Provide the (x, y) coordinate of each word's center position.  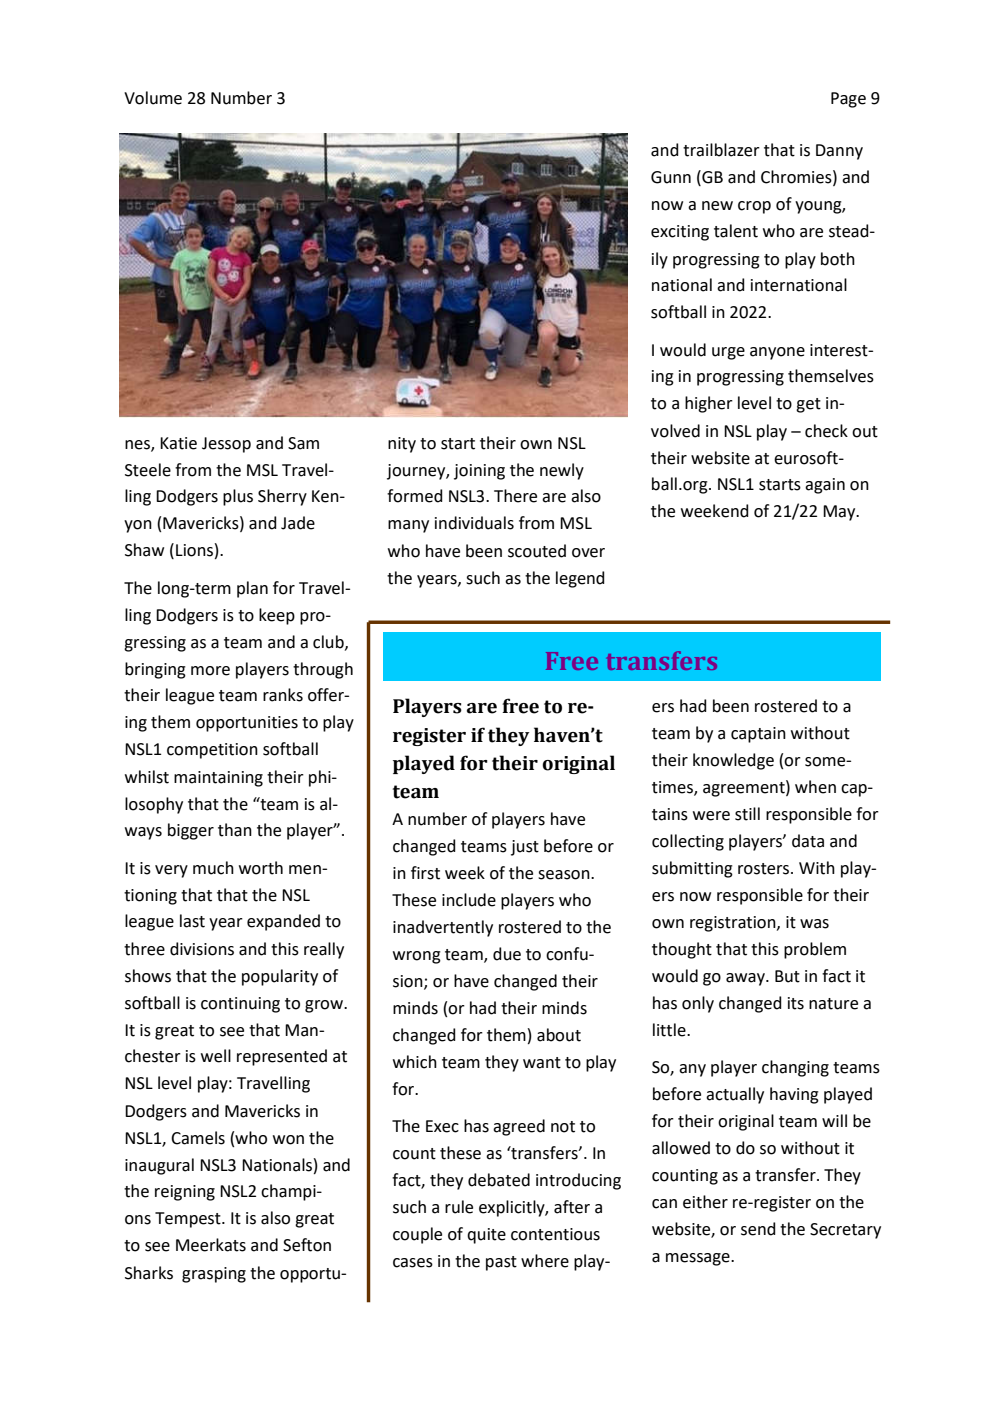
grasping (214, 1275)
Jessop (226, 445)
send (758, 1229)
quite (486, 1236)
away (746, 979)
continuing (240, 1005)
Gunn (671, 177)
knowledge (733, 761)
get (808, 405)
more (210, 671)
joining (479, 472)
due (507, 954)
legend (580, 579)
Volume (153, 98)
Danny (839, 152)
